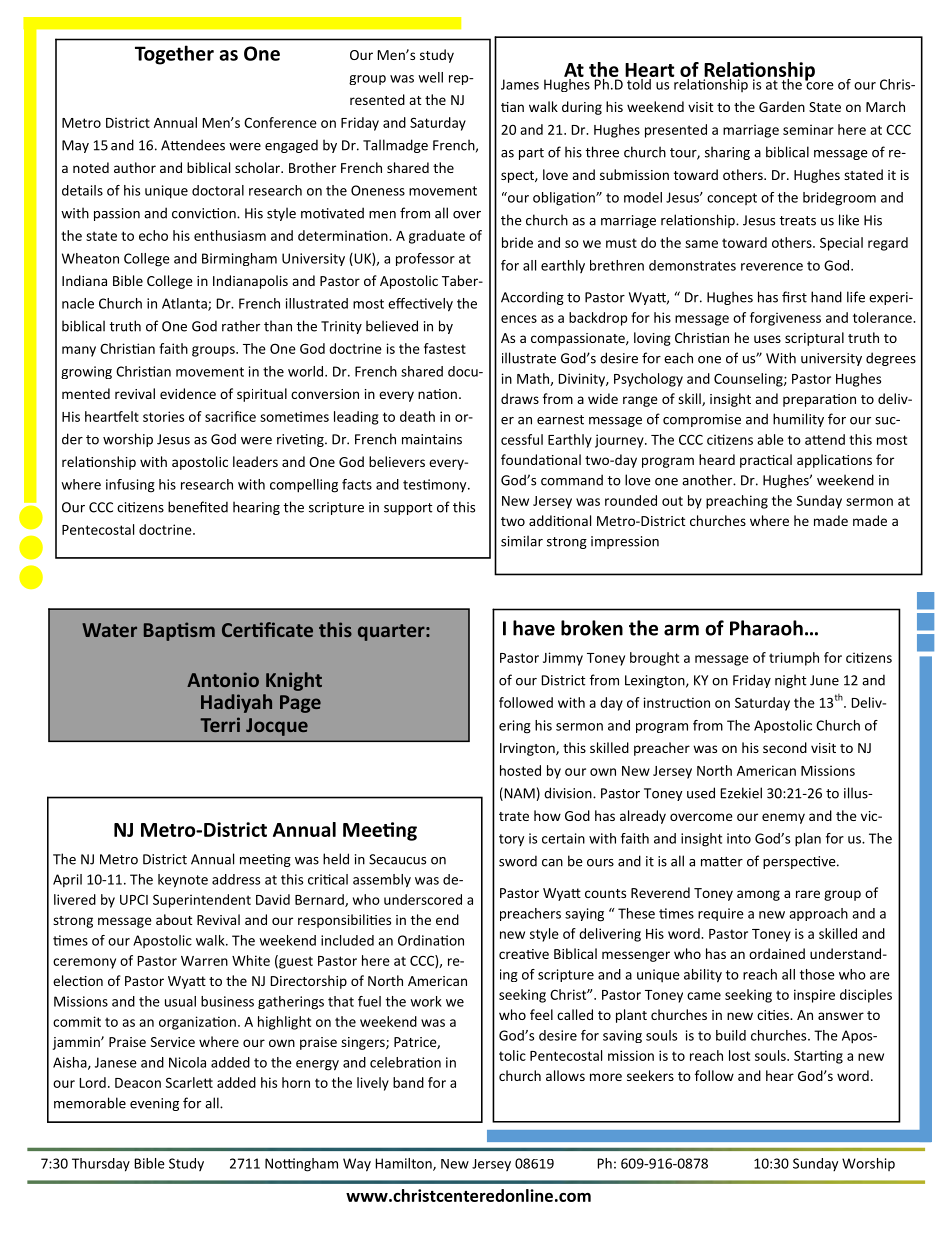 This screenshot has height=1233, width=952. What do you see at coordinates (520, 84) in the screenshot?
I see `James` at bounding box center [520, 84].
